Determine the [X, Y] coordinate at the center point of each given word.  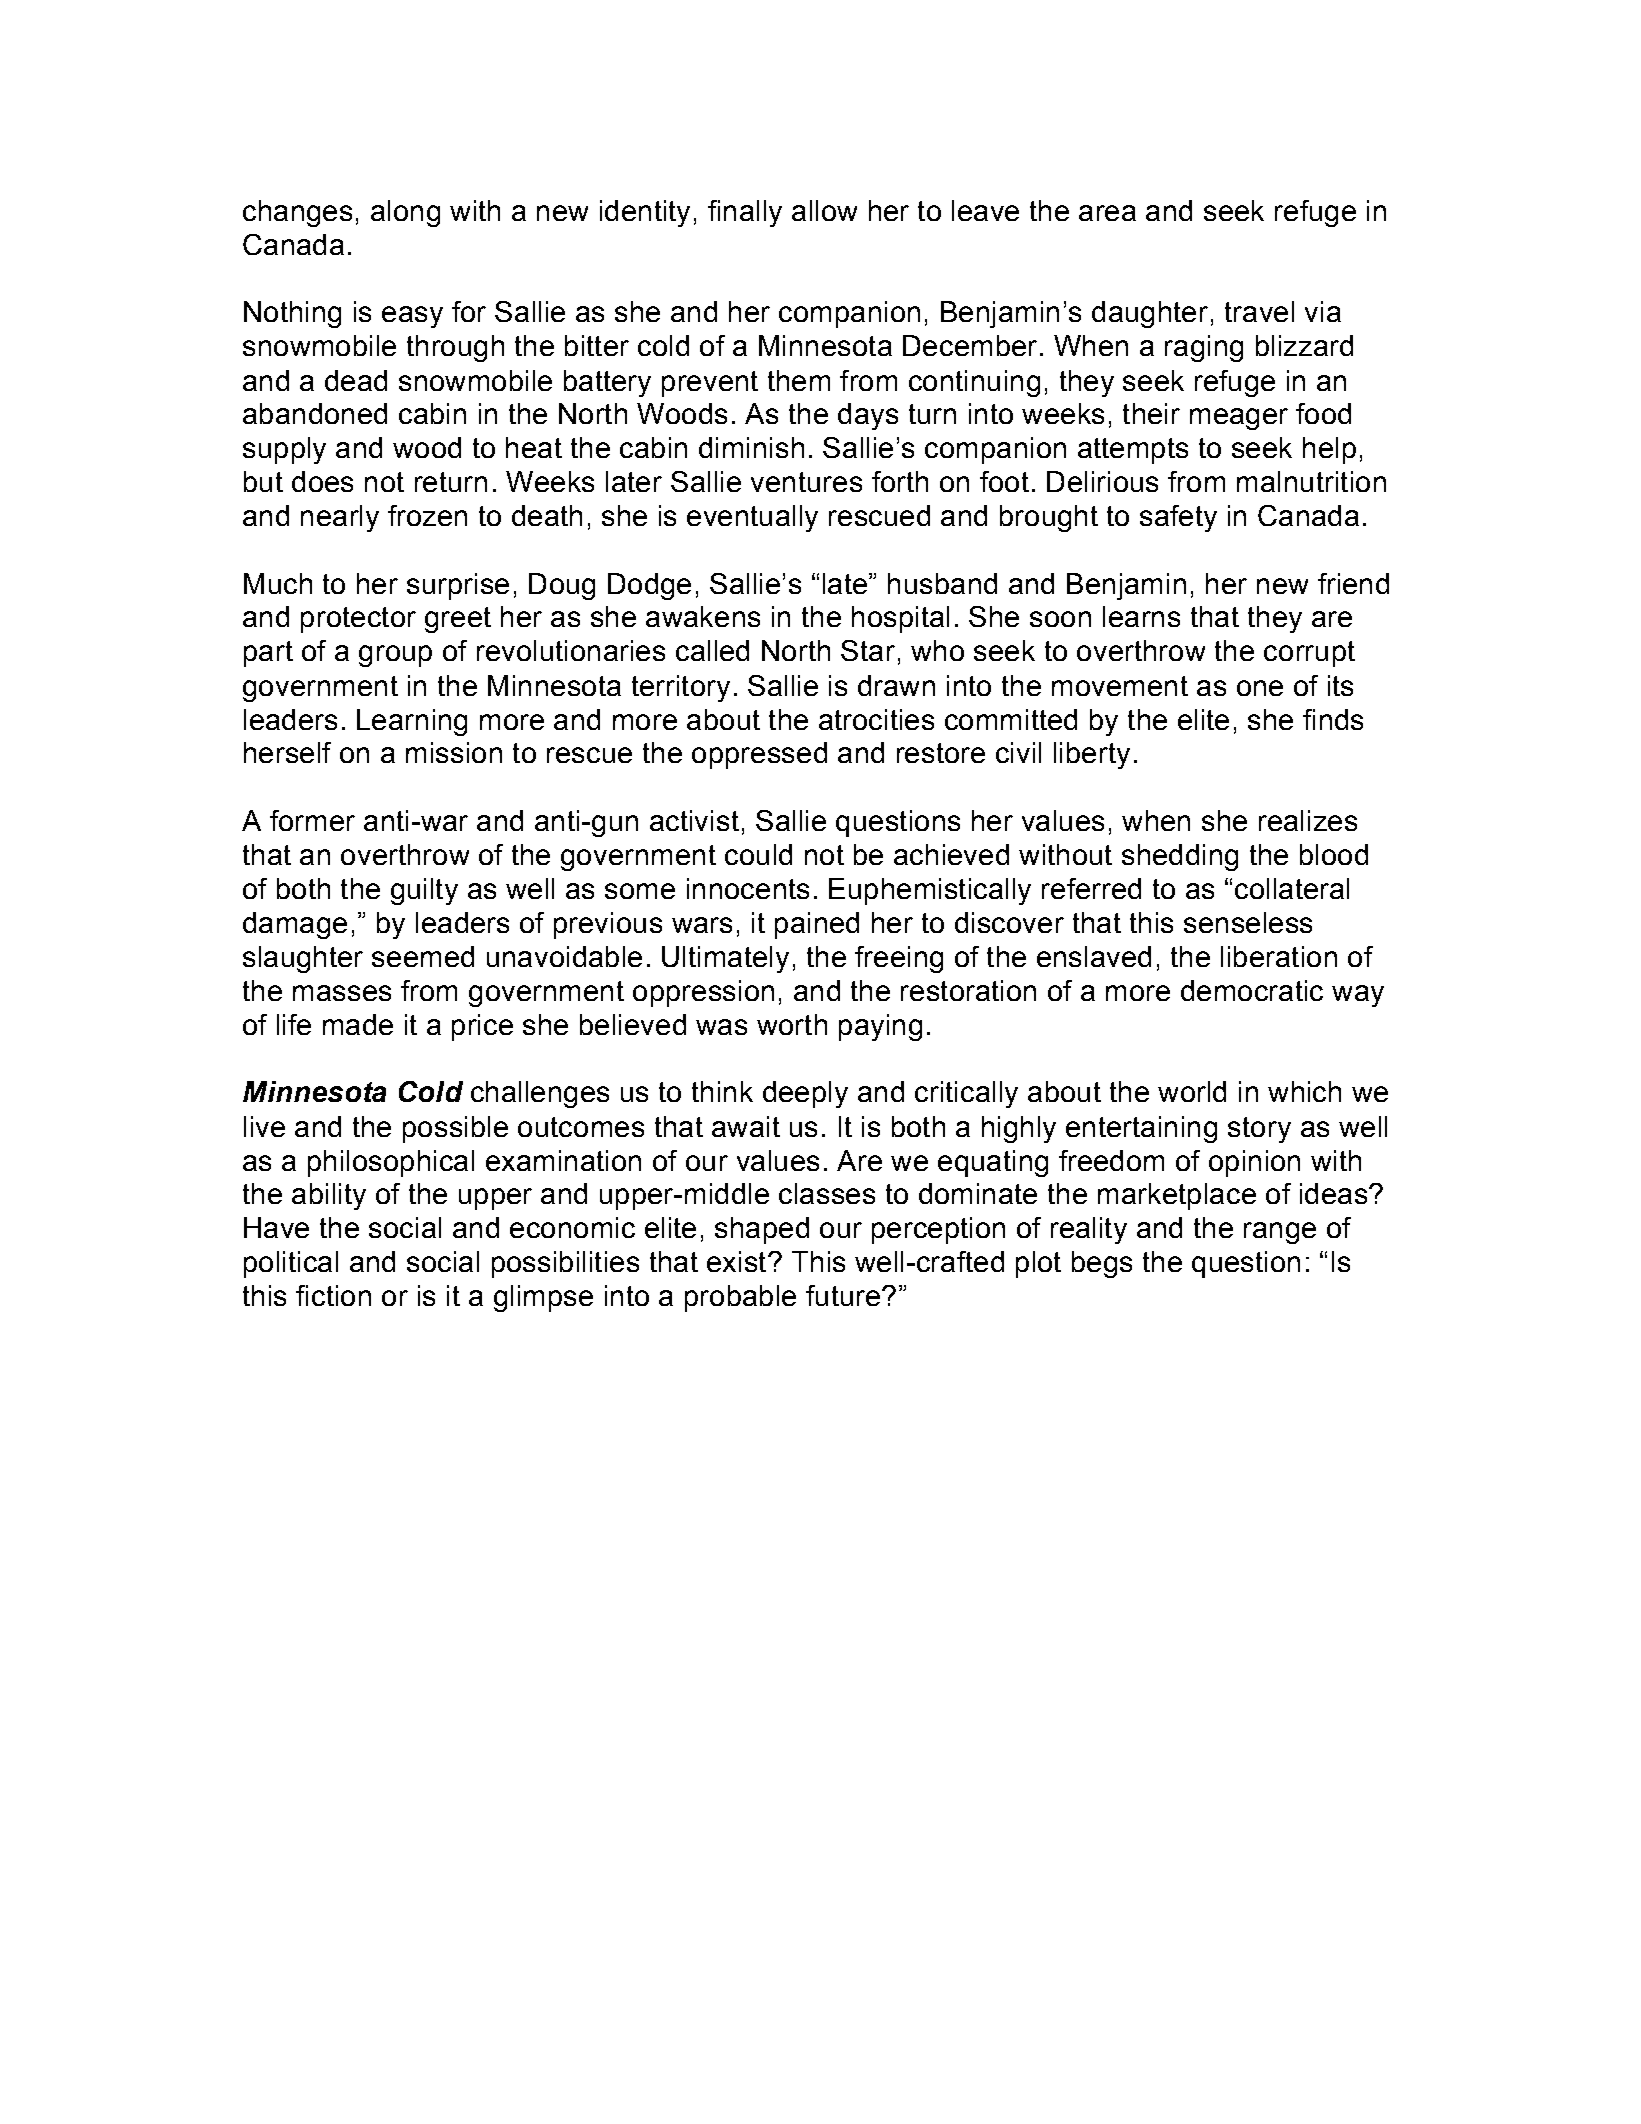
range [1280, 1233]
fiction [333, 1295]
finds [1333, 719]
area [1107, 213]
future [843, 1295]
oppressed [759, 755]
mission [454, 752]
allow [824, 210]
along [405, 213]
